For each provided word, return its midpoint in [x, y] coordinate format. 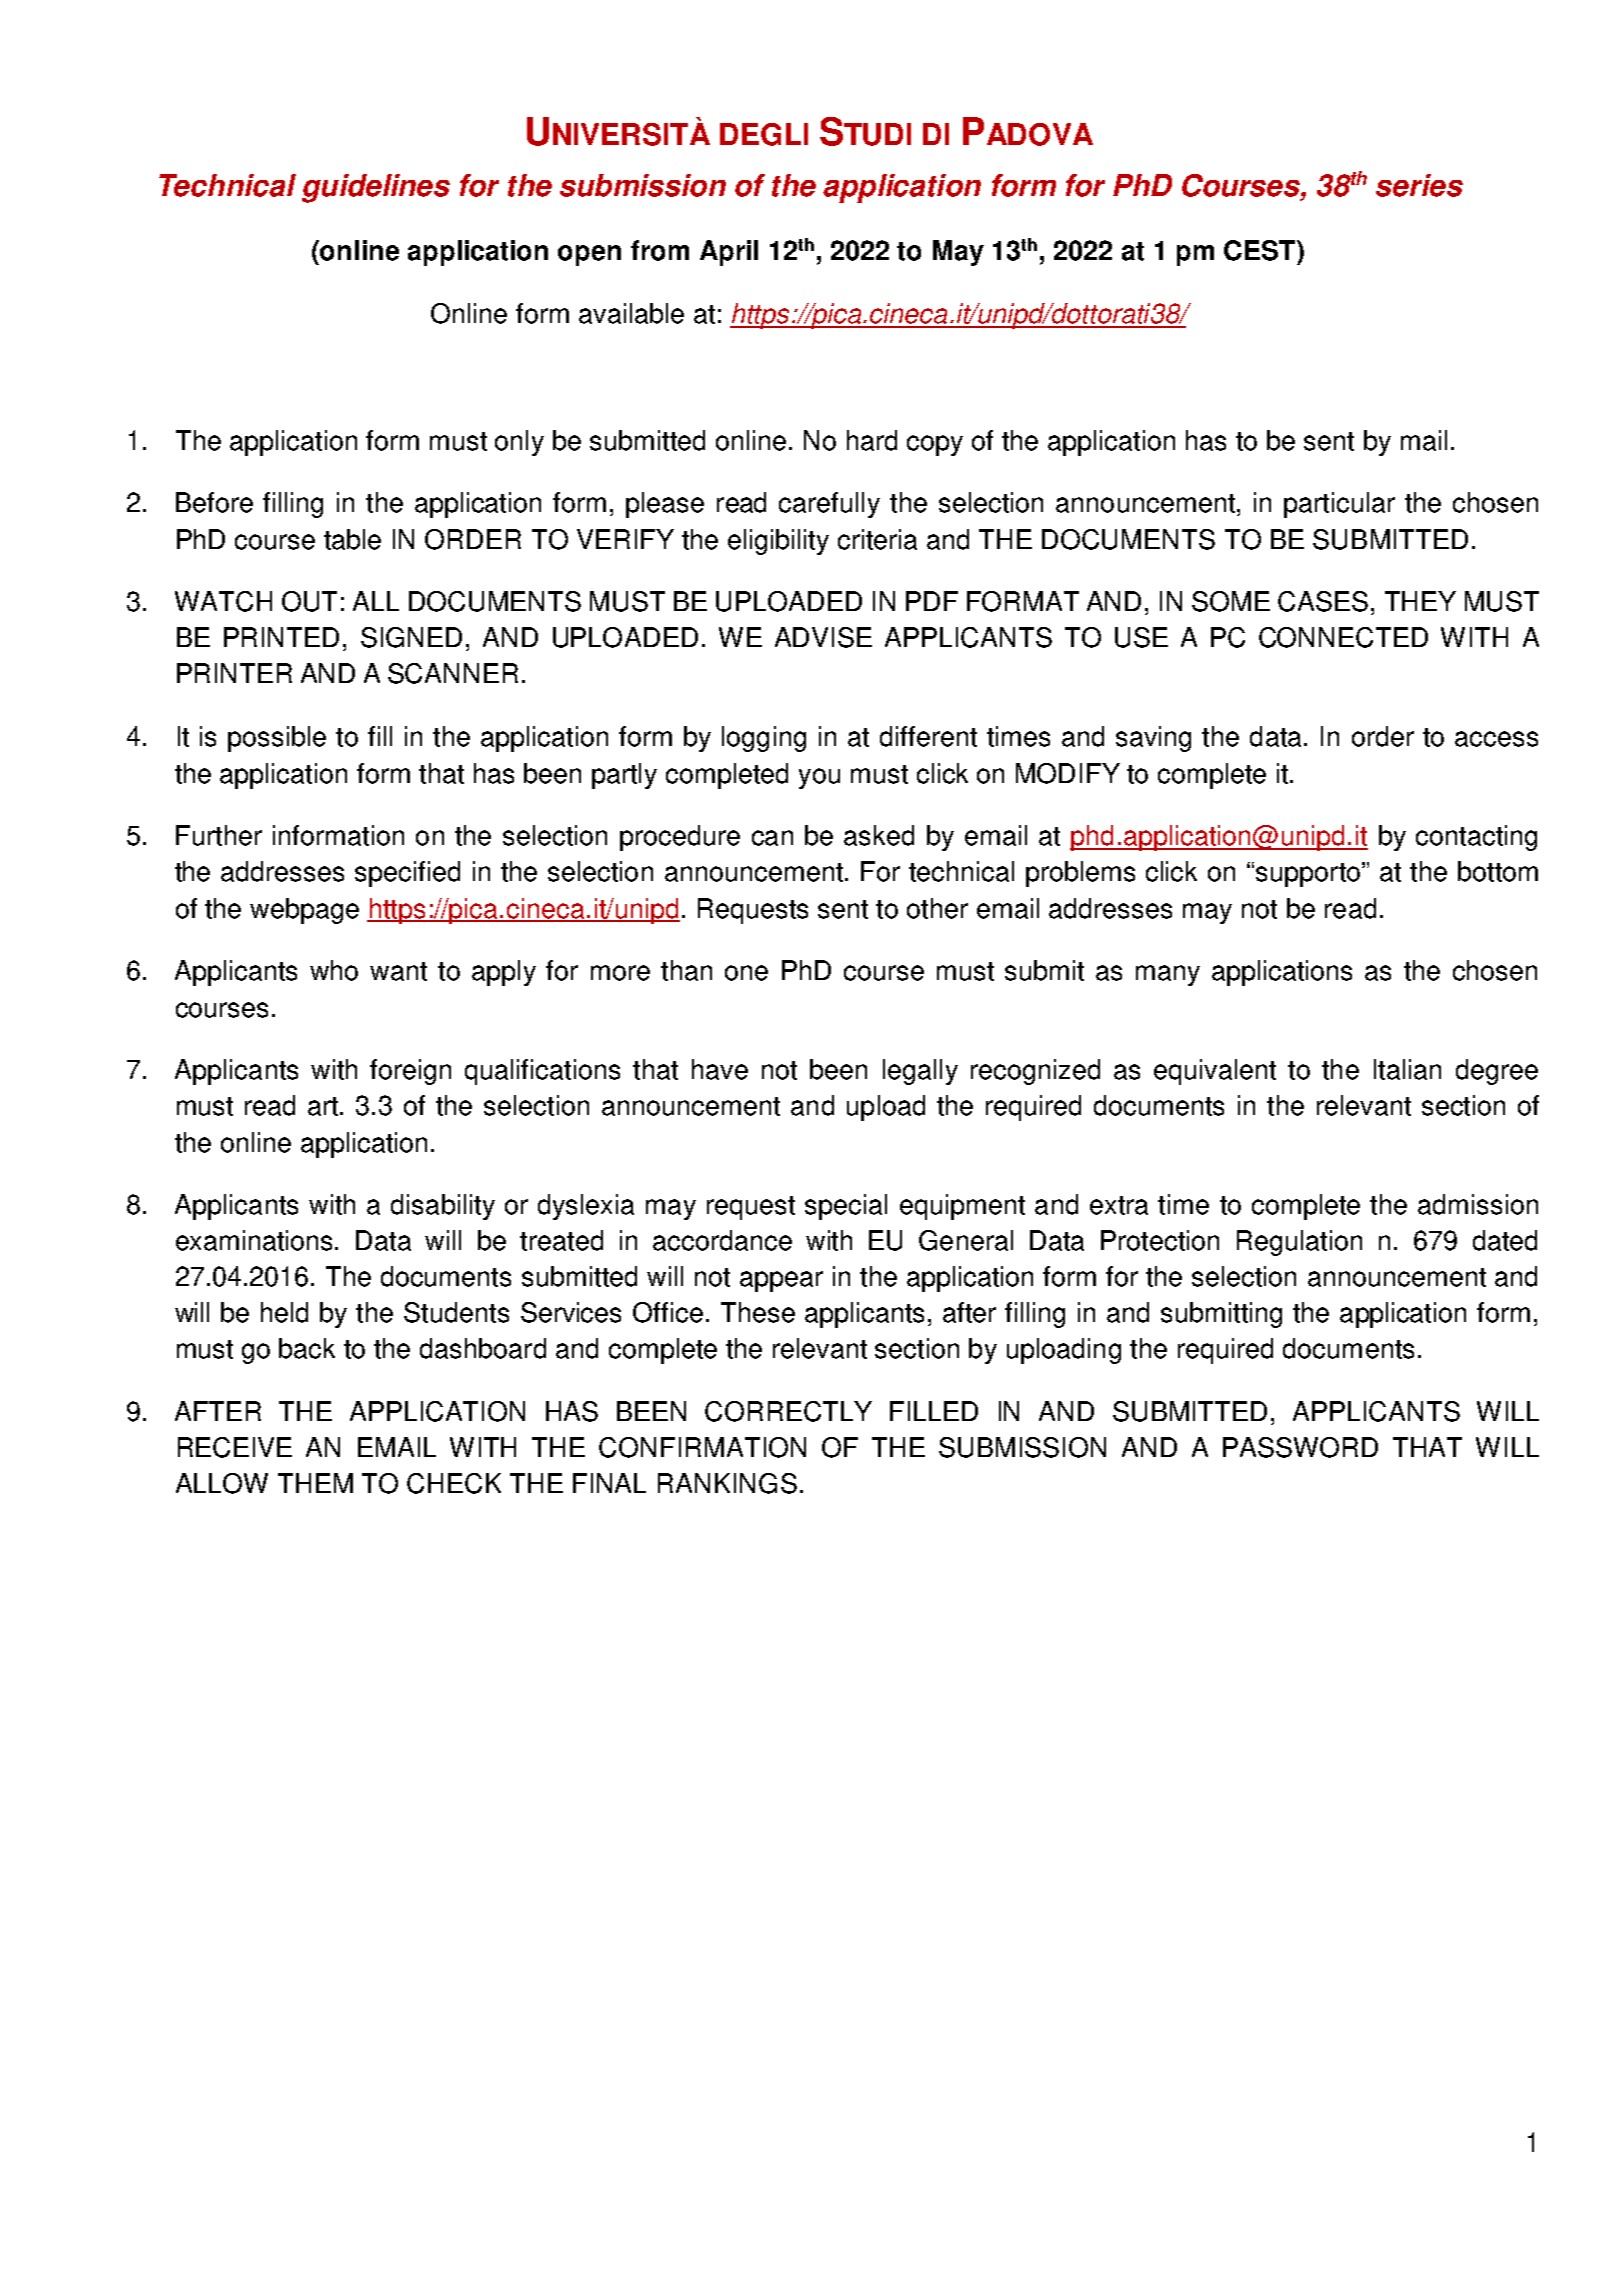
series [1419, 185]
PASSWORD [1300, 1447]
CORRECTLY [788, 1411]
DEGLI [764, 134]
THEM [315, 1483]
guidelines [376, 188]
